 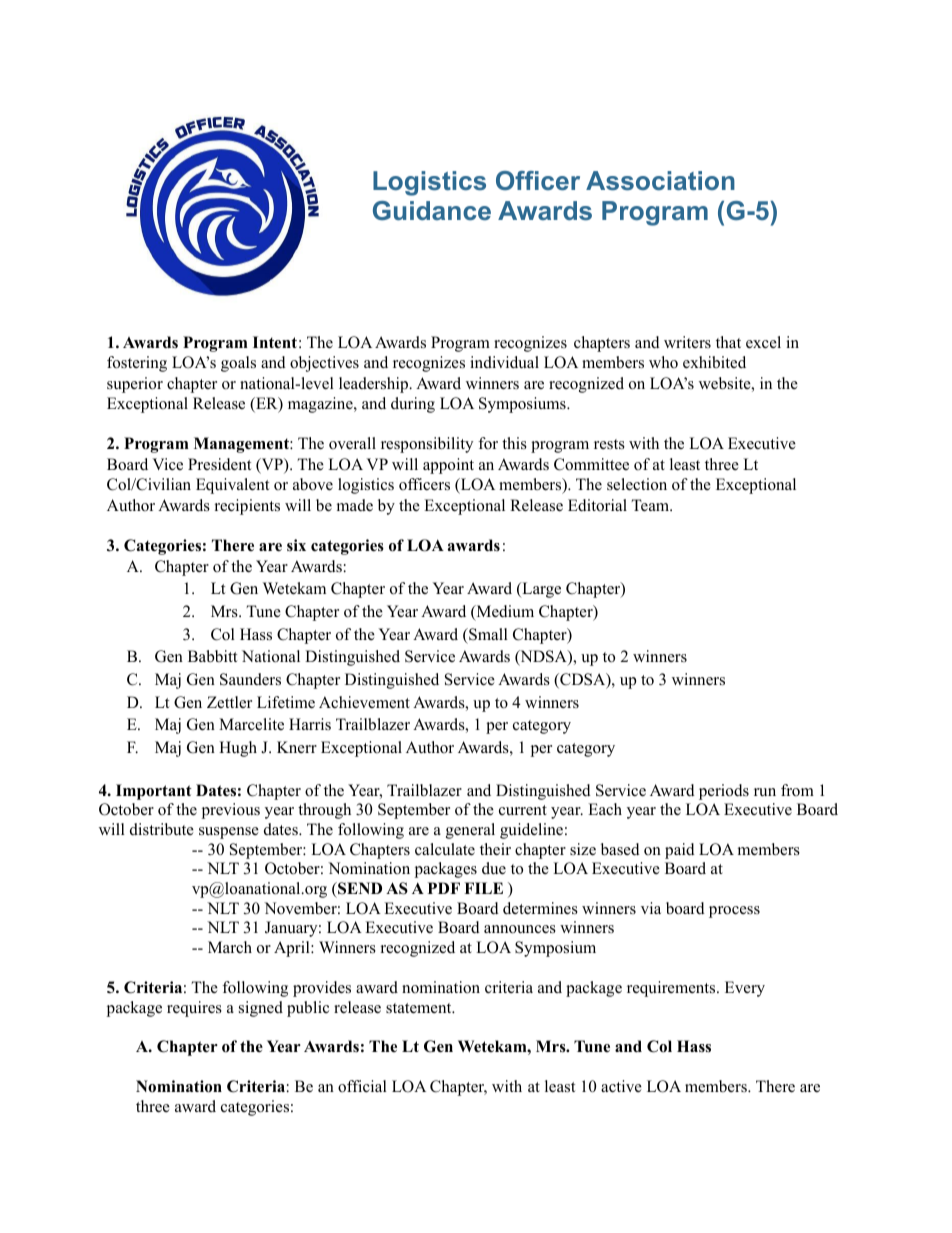 What do you see at coordinates (275, 342) in the image?
I see `Intent` at bounding box center [275, 342].
